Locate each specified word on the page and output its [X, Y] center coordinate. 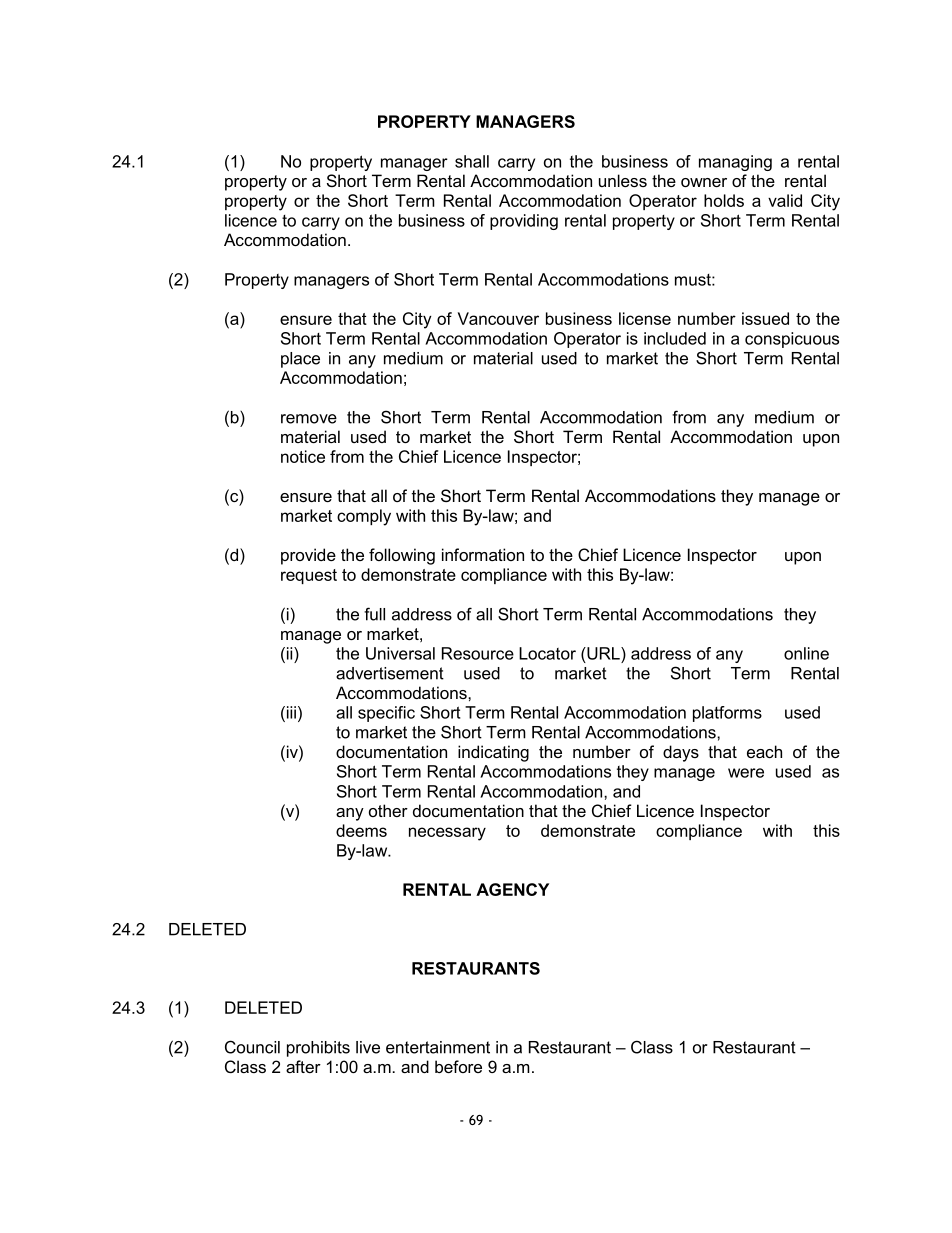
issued [765, 318]
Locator [547, 653]
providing [524, 222]
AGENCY [512, 889]
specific [386, 714]
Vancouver [498, 318]
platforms [727, 714]
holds [724, 200]
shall [472, 161]
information [483, 554]
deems [361, 830]
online [806, 653]
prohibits [318, 1049]
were [746, 773]
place [300, 360]
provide [308, 556]
